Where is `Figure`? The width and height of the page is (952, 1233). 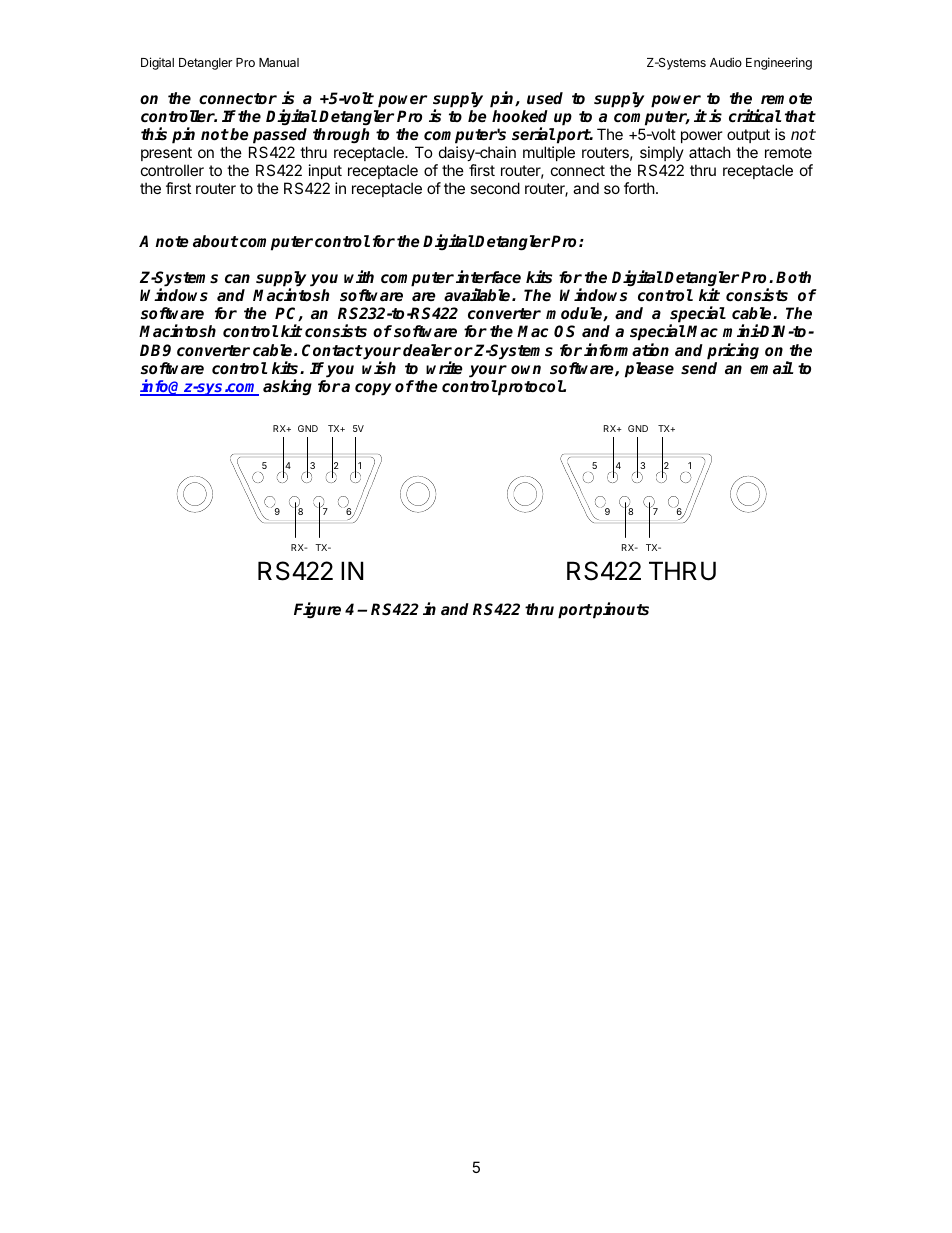 Figure is located at coordinates (317, 610).
